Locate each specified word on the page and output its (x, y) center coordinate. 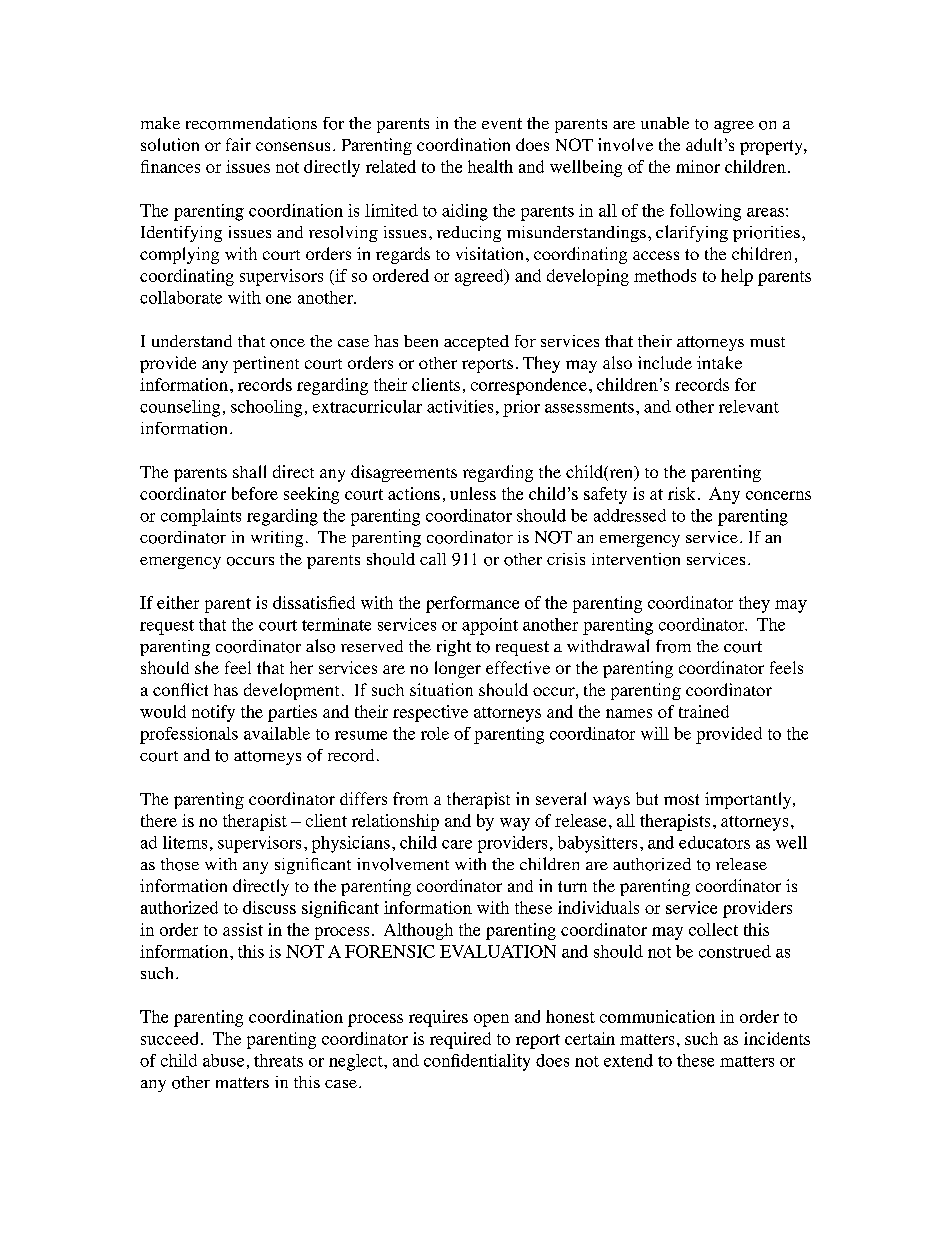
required (460, 1040)
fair (238, 144)
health (490, 166)
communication (657, 1016)
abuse (223, 1060)
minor (698, 166)
